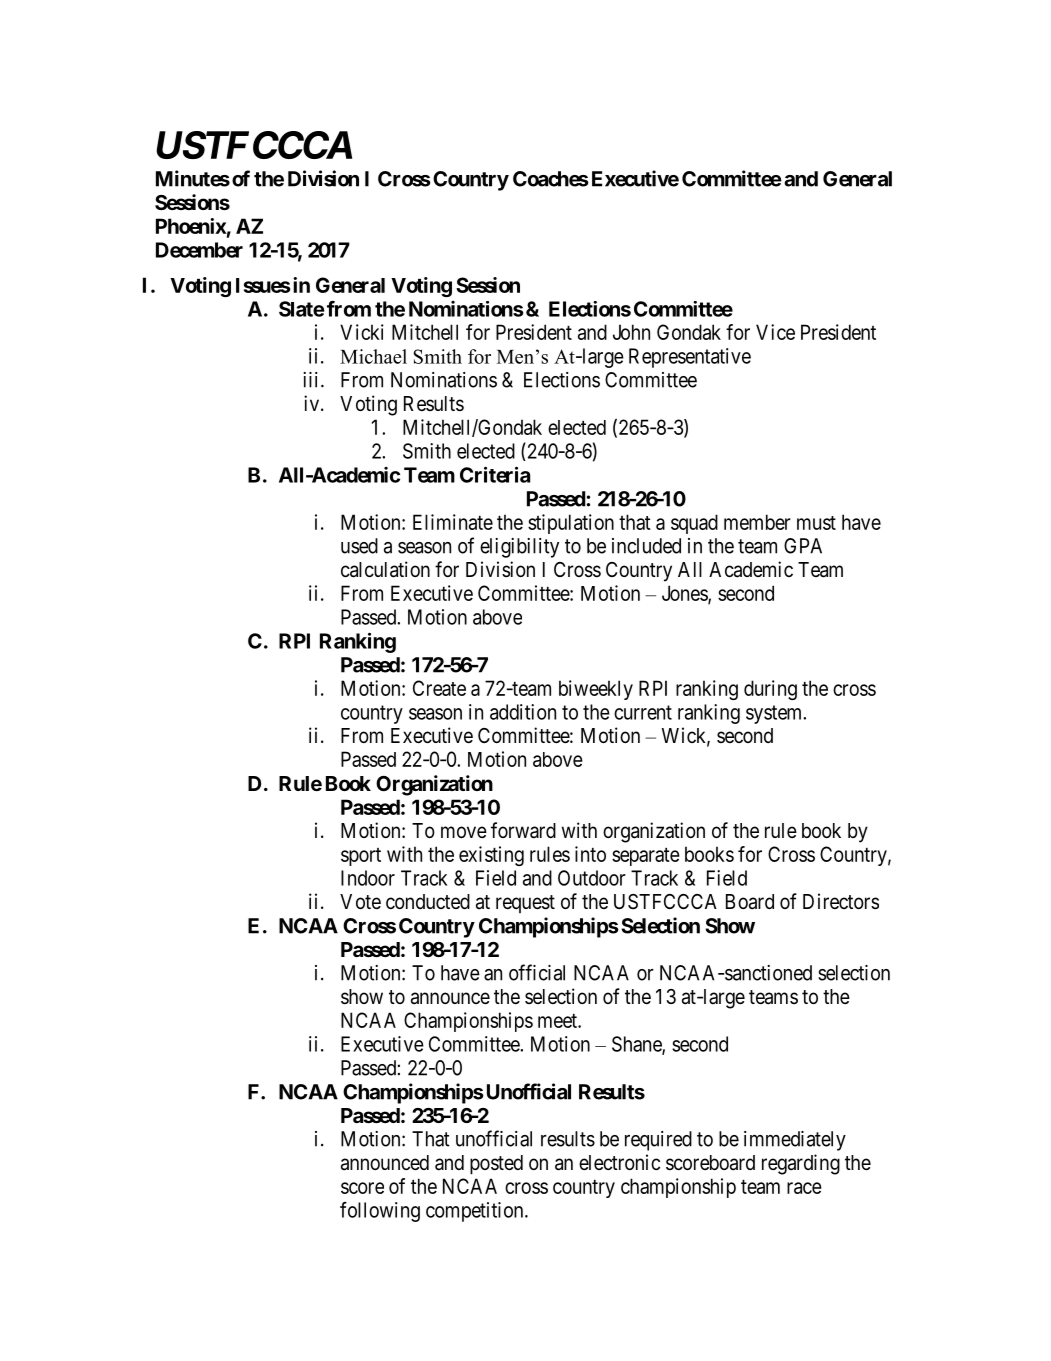  What do you see at coordinates (496, 1165) in the image?
I see `posted` at bounding box center [496, 1165].
